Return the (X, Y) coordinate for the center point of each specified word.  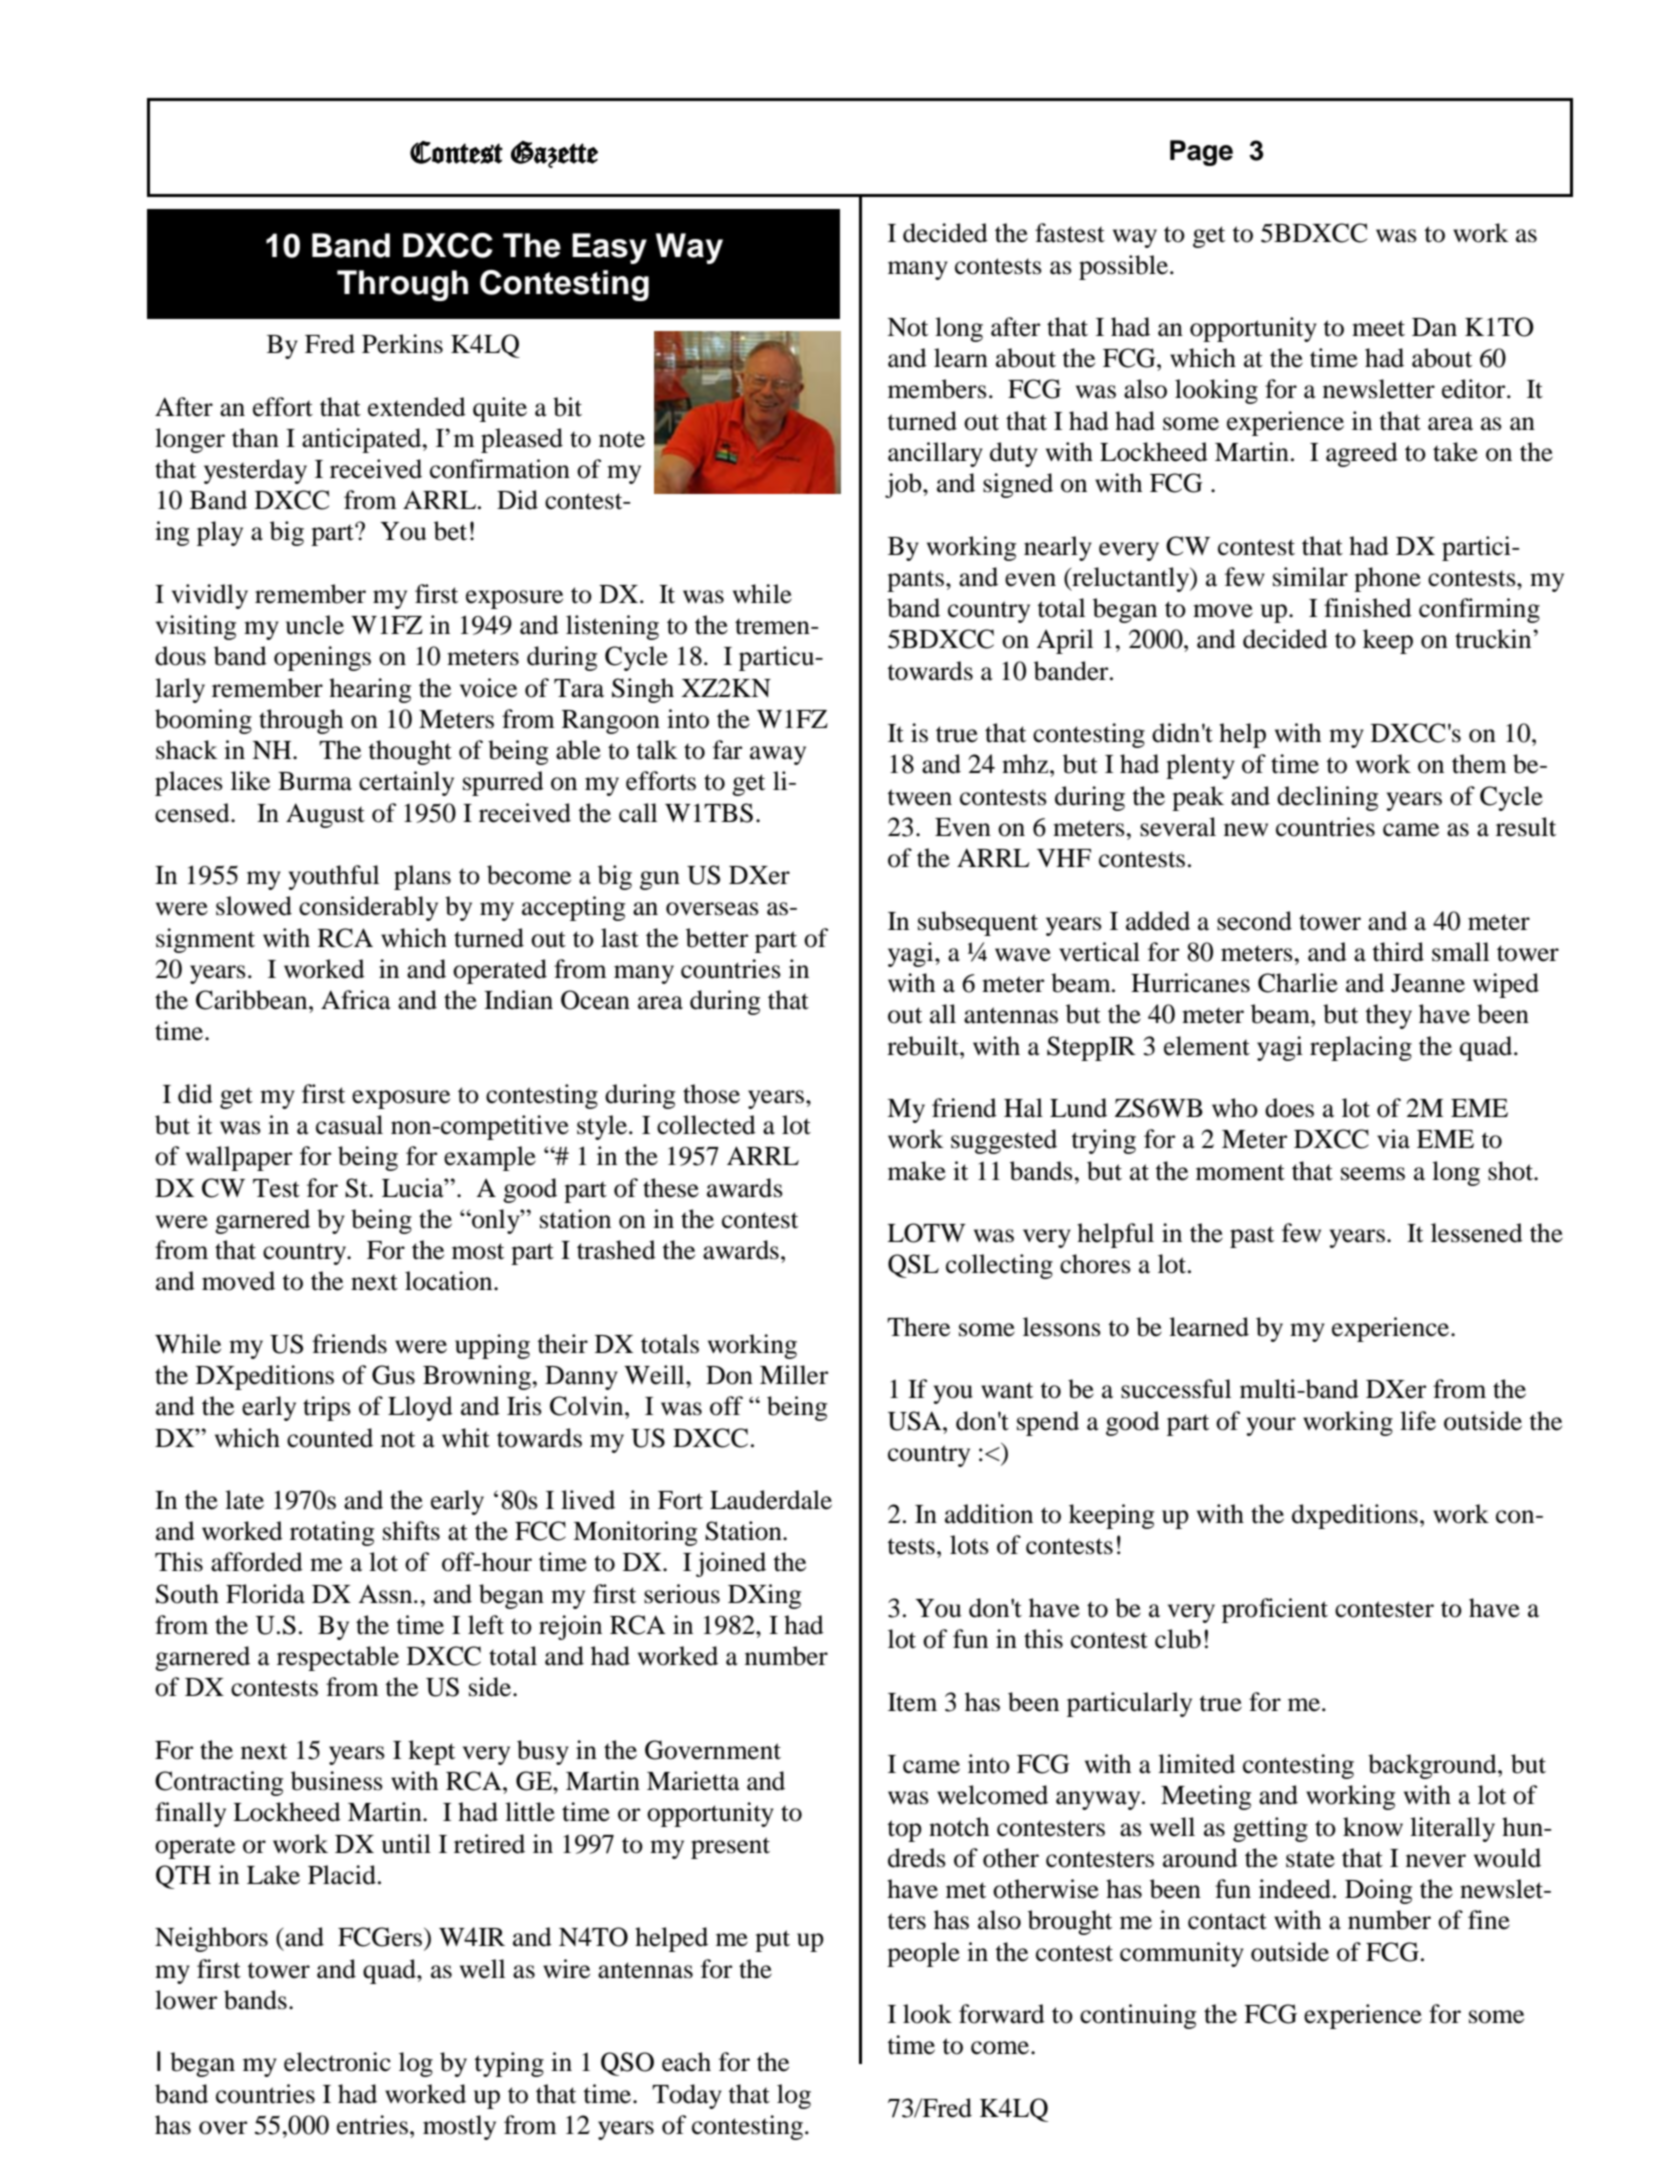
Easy (609, 248)
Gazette (554, 154)
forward (1002, 2014)
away (778, 755)
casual (349, 1125)
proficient (1275, 1610)
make (917, 1171)
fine (1489, 1920)
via (1393, 1139)
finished (1368, 608)
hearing (370, 690)
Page (1201, 153)
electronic (337, 2062)
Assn (386, 1594)
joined (731, 1564)
